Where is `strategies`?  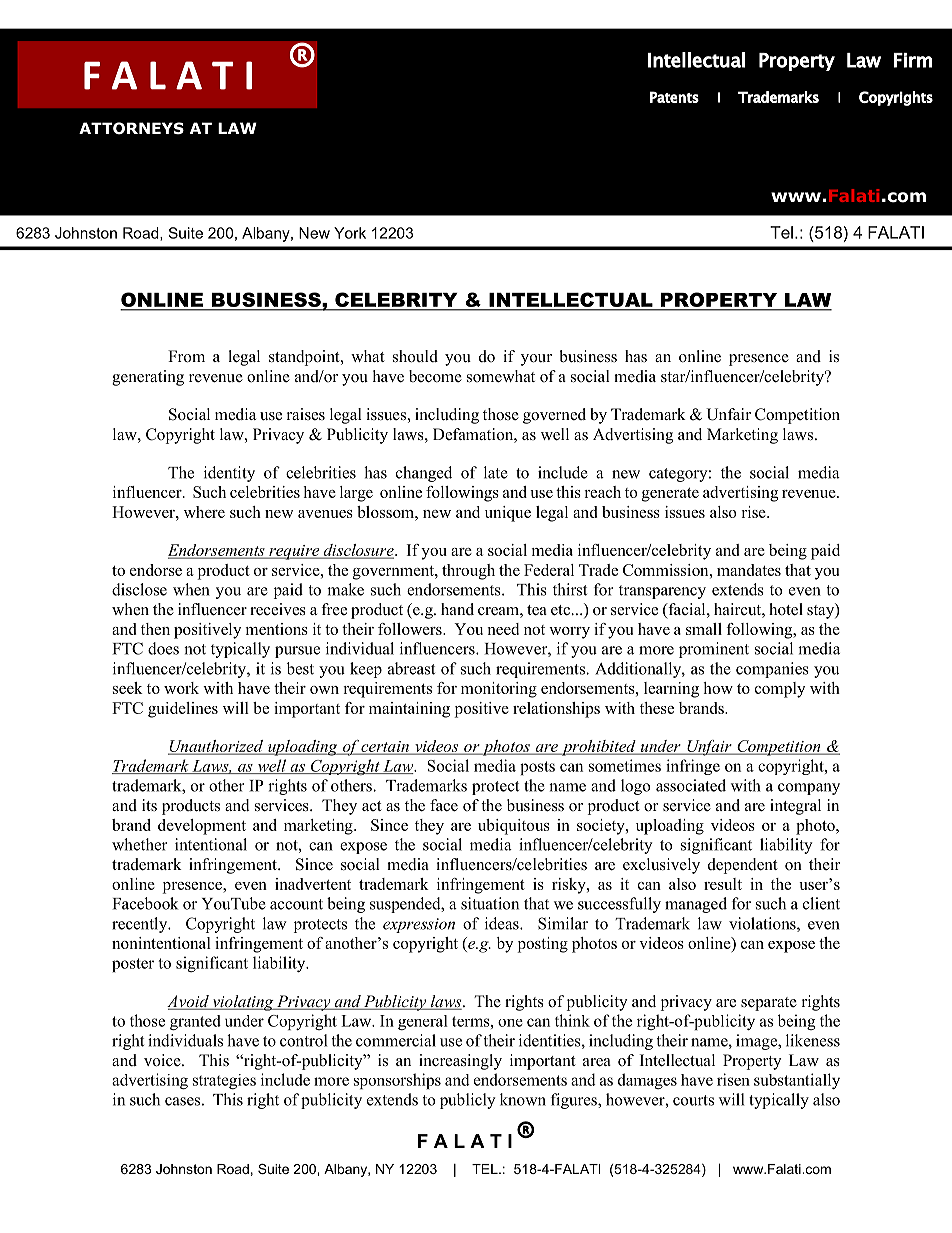
strategies is located at coordinates (224, 1081).
